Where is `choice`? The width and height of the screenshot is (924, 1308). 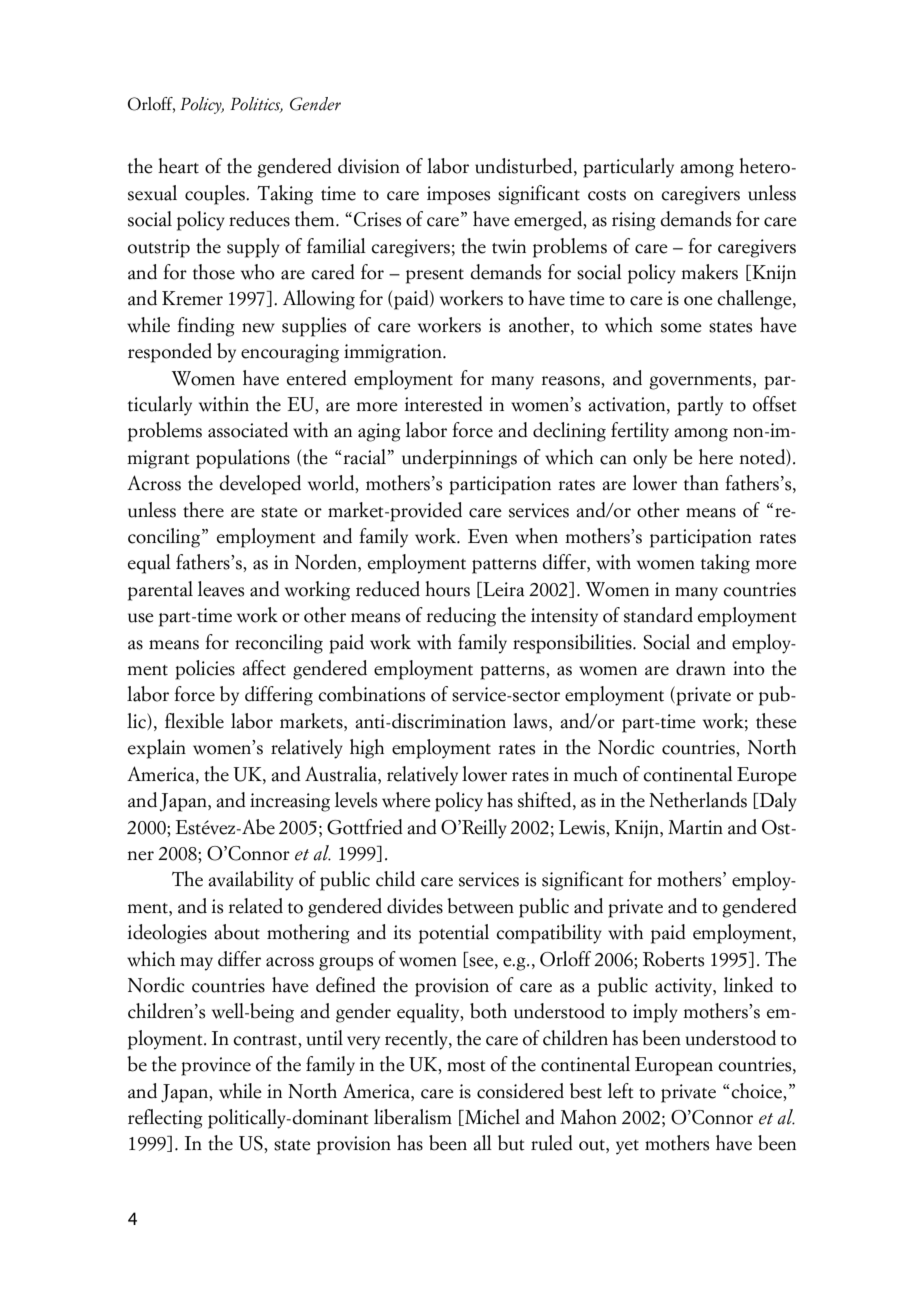
choice is located at coordinates (758, 1091).
